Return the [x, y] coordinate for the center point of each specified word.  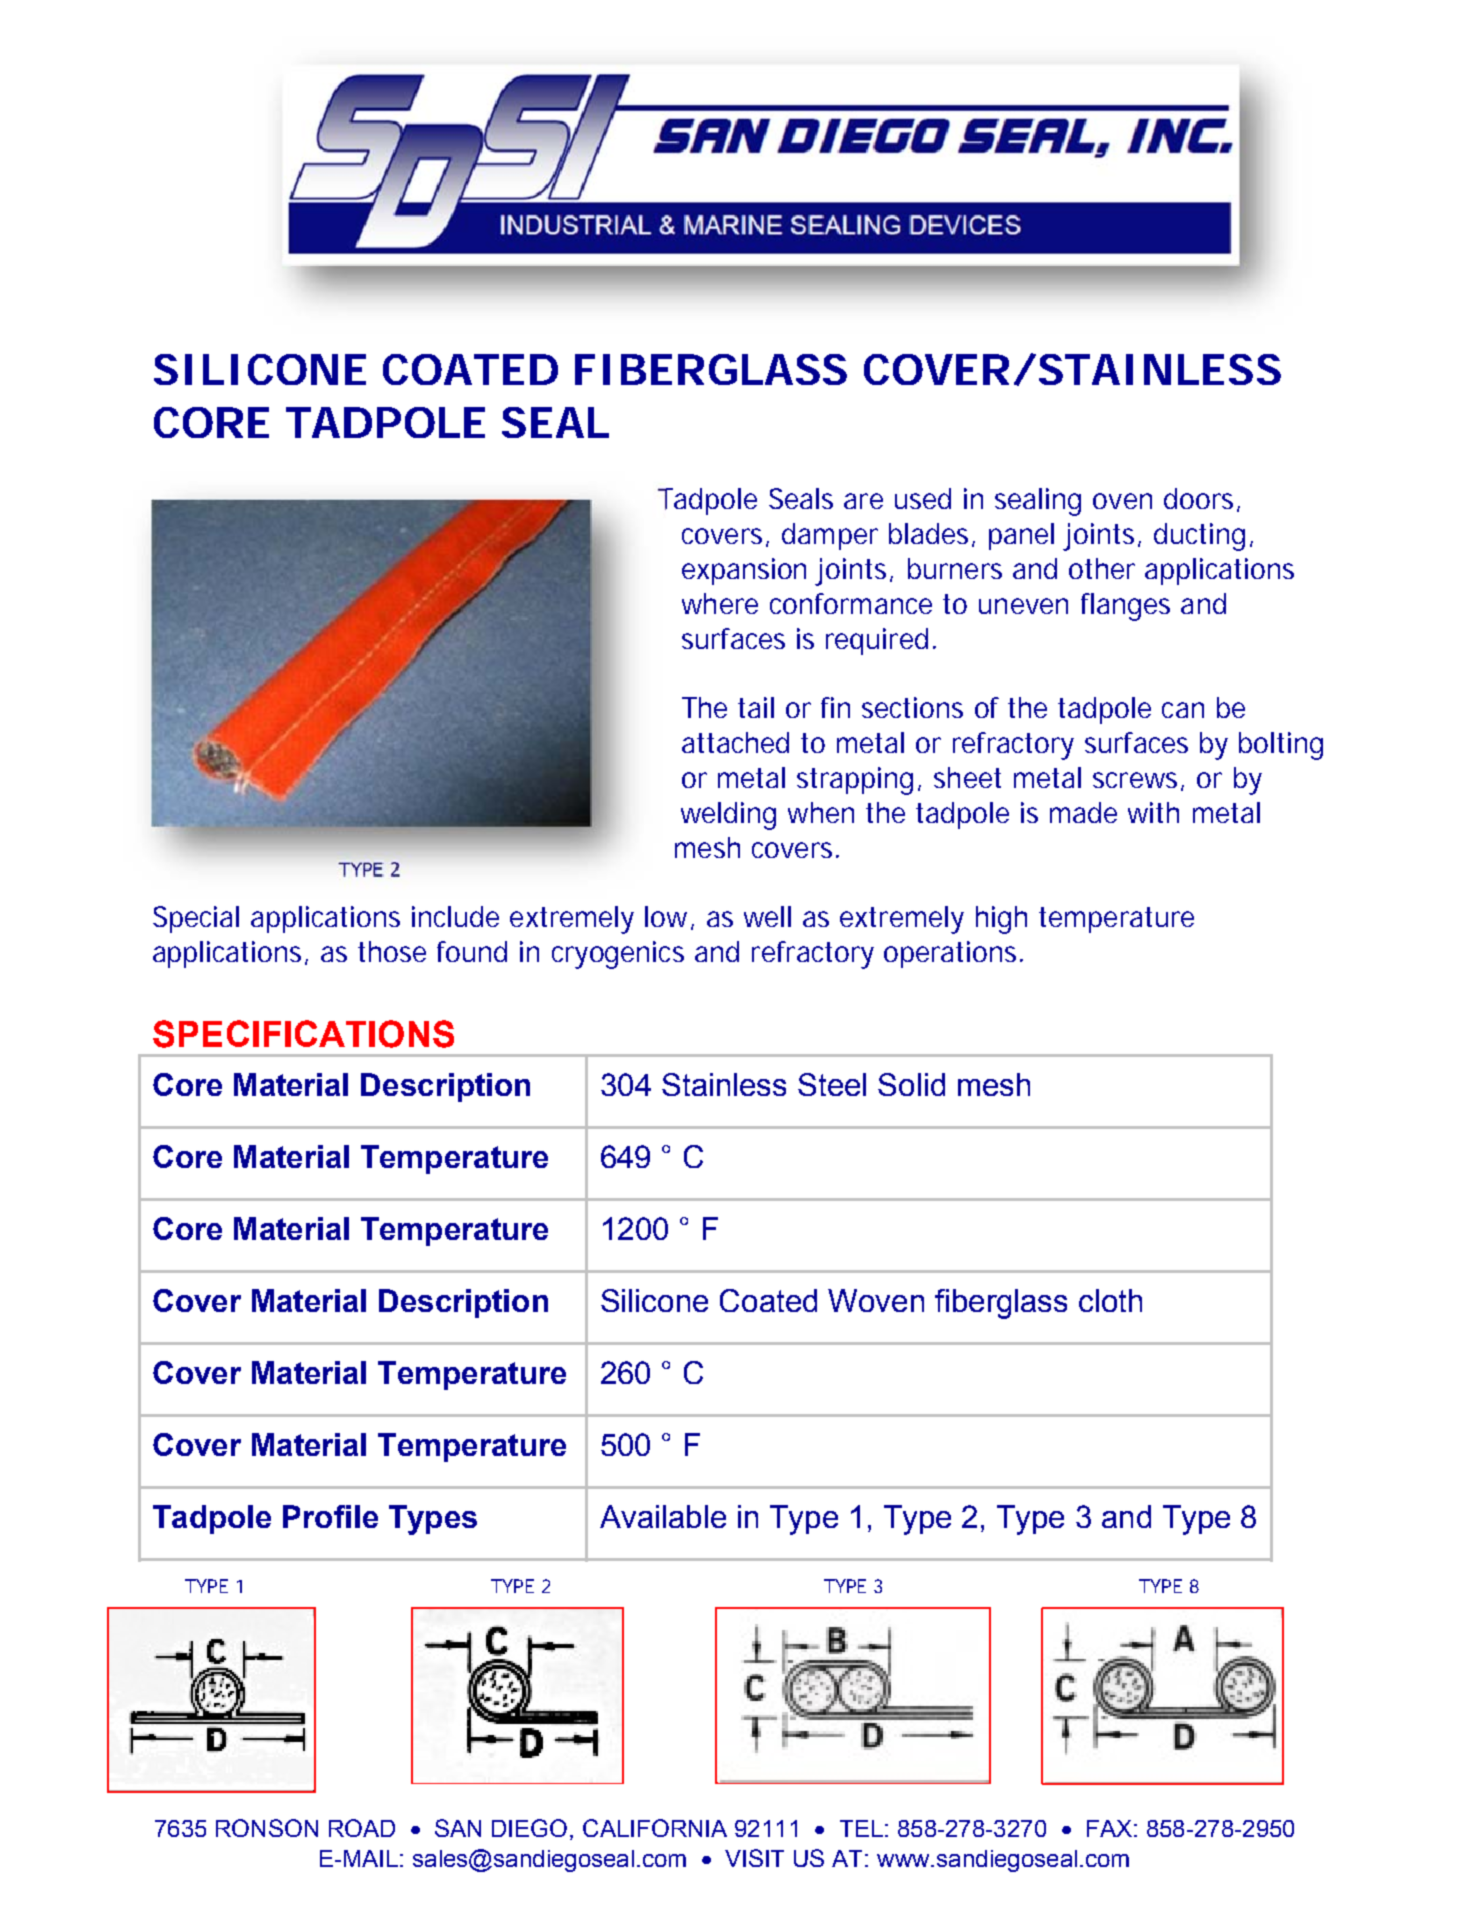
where [720, 603]
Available [663, 1516]
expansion [744, 571]
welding [728, 816]
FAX [1109, 1828]
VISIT [754, 1858]
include [455, 916]
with [1153, 812]
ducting [1199, 537]
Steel [832, 1084]
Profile [330, 1516]
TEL [861, 1828]
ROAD [362, 1828]
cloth [1110, 1300]
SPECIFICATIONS [303, 1034]
